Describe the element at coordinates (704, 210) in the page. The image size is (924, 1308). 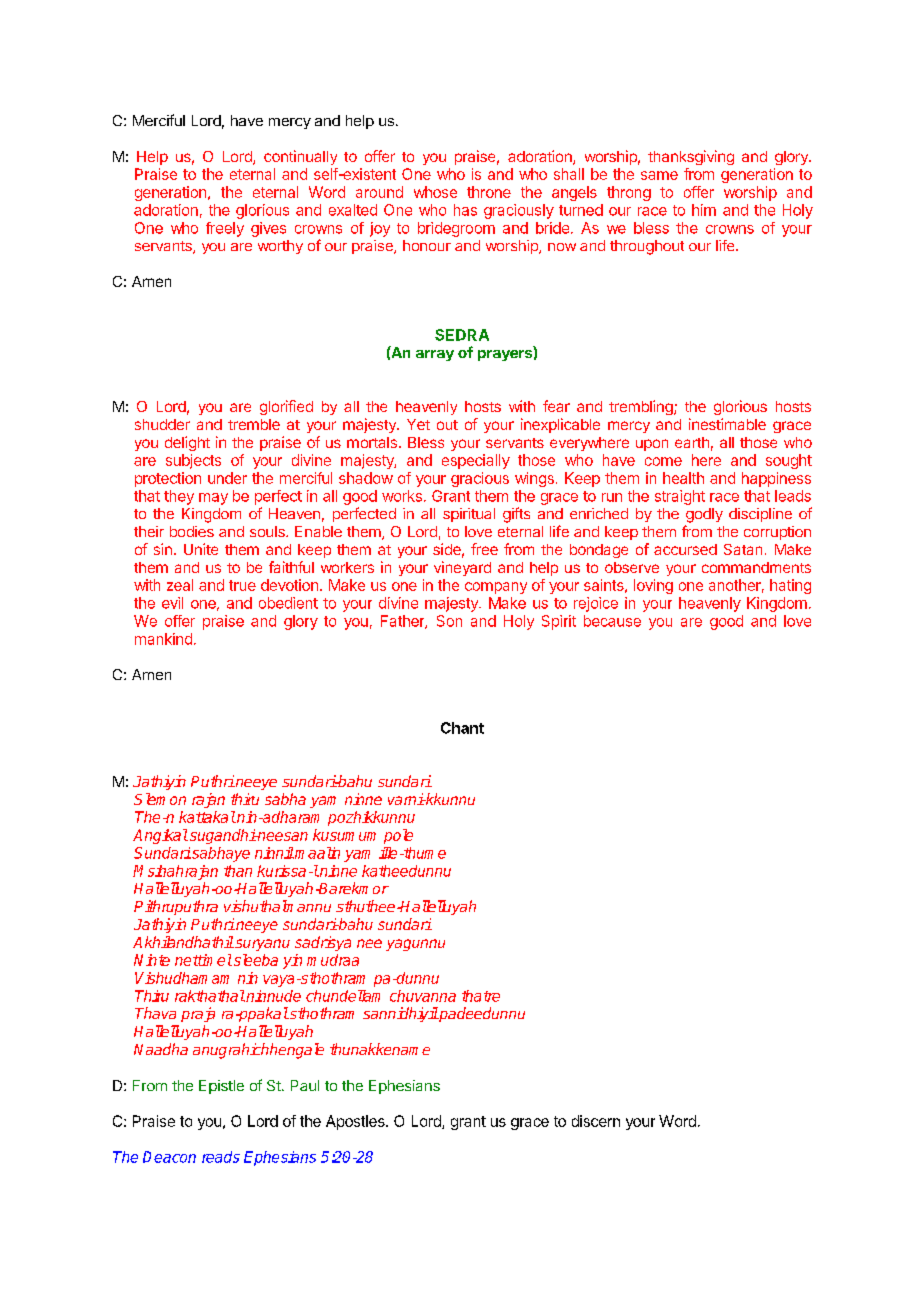
I see `him` at that location.
